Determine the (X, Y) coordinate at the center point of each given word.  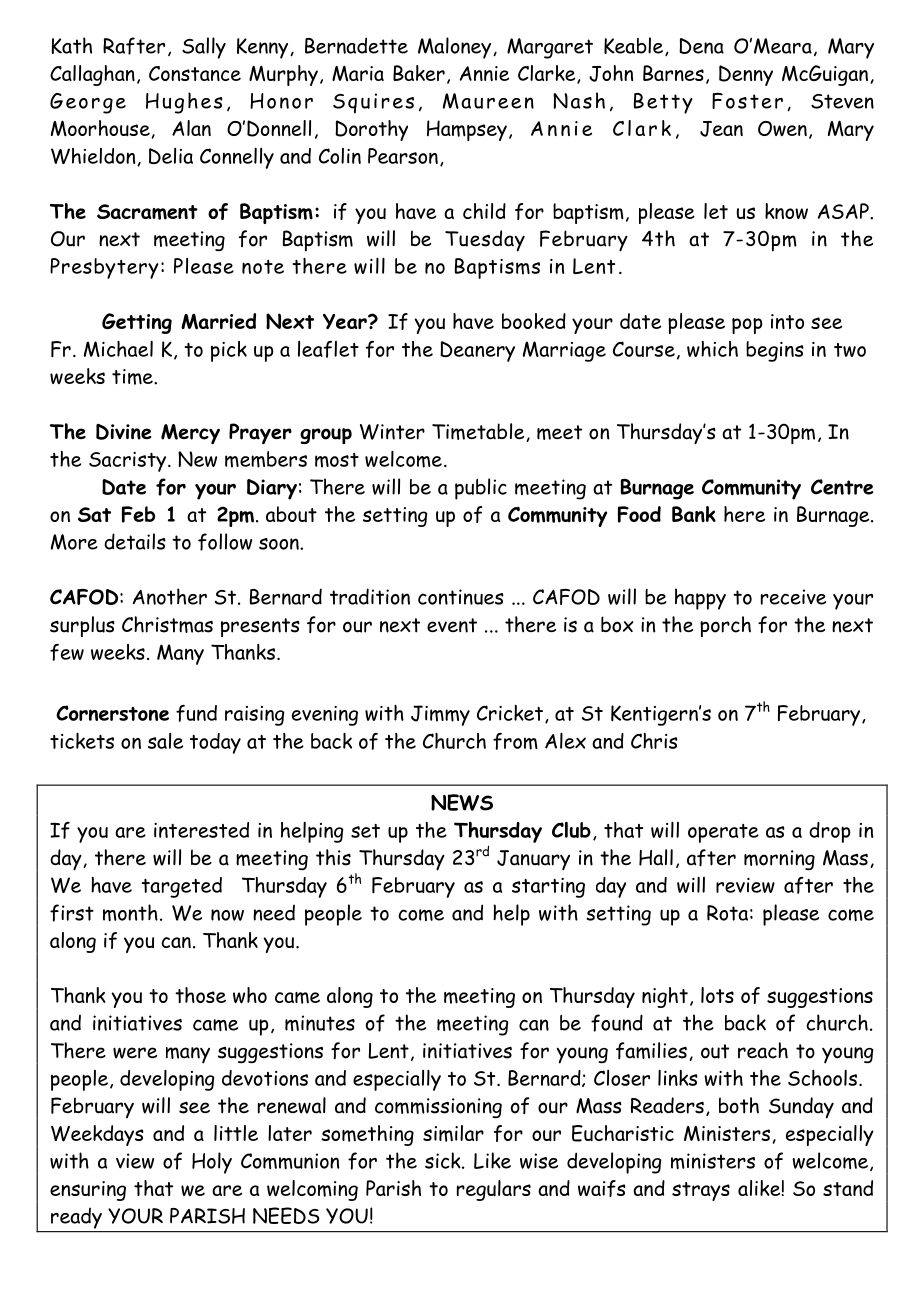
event (452, 625)
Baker (419, 73)
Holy (212, 1163)
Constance (195, 73)
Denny (746, 75)
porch (725, 626)
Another (170, 596)
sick (444, 1160)
